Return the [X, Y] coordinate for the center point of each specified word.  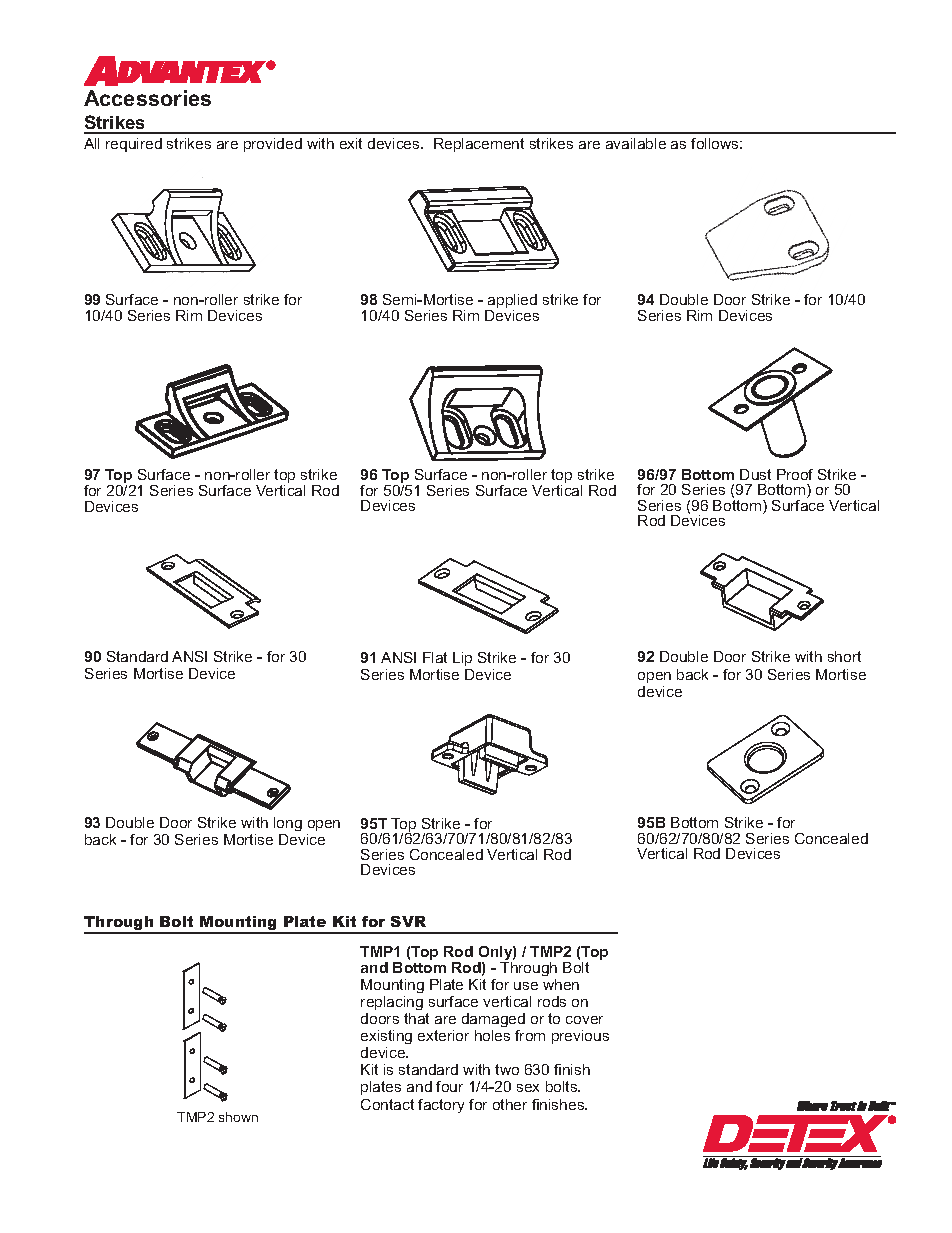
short [844, 656]
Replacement [479, 145]
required [134, 145]
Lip [462, 659]
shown [238, 1117]
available [636, 143]
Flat [435, 657]
